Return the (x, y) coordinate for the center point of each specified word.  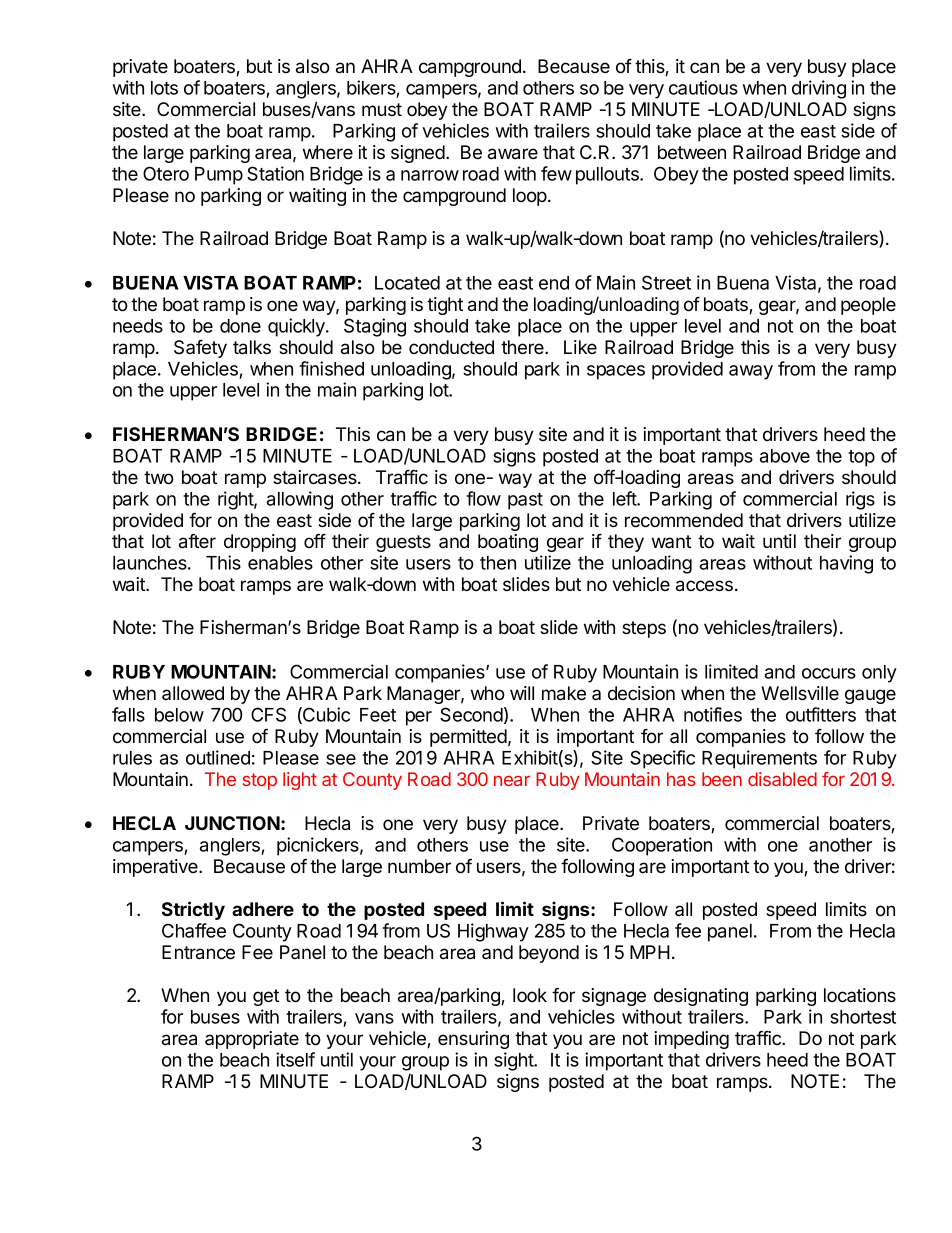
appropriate (252, 1040)
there (523, 347)
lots (164, 88)
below (179, 715)
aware (513, 154)
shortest (863, 1017)
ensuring (473, 1040)
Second (471, 714)
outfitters (821, 714)
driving (819, 89)
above (785, 456)
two (159, 478)
